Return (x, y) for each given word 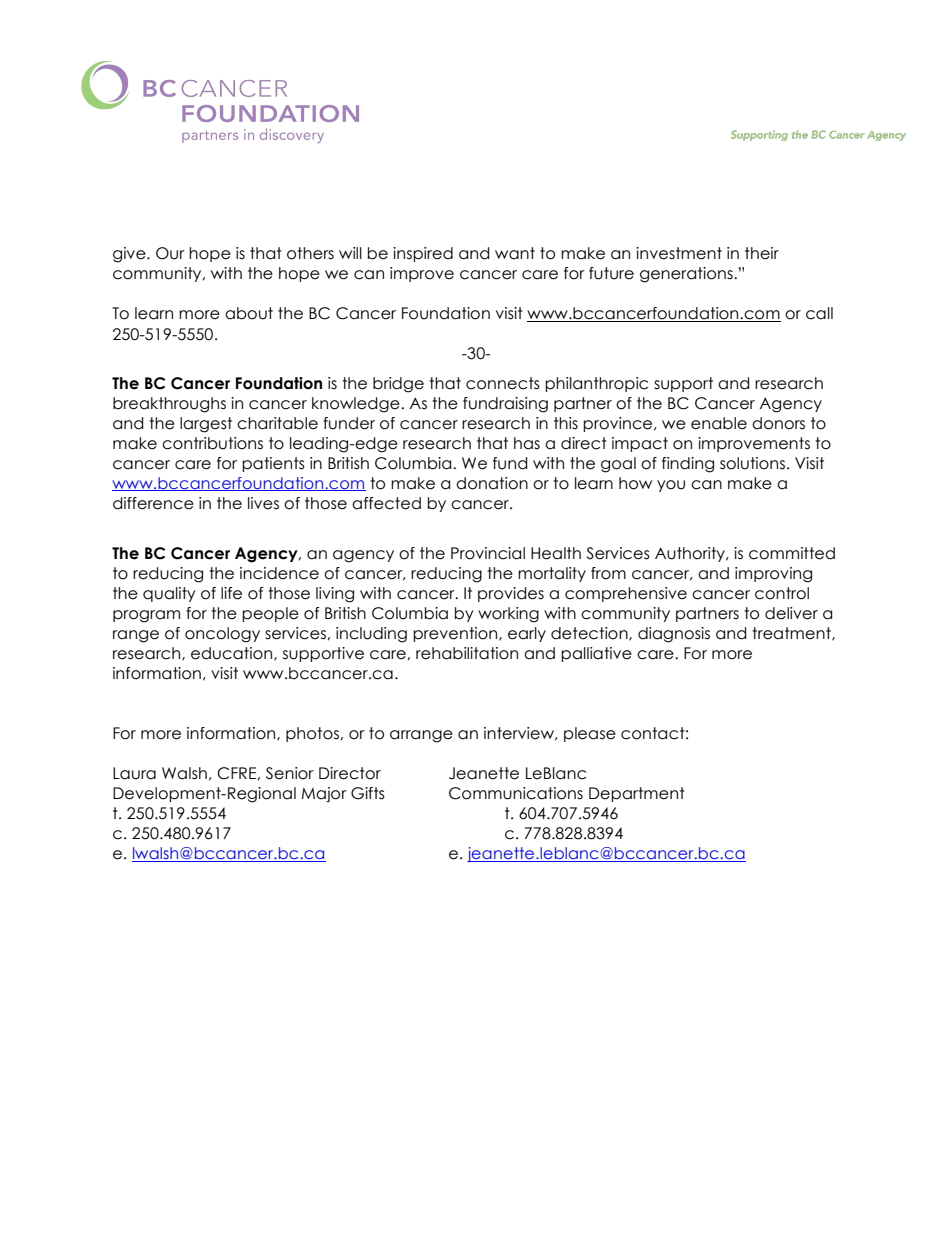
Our (170, 253)
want (515, 253)
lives (263, 503)
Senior (290, 773)
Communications (516, 793)
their (762, 253)
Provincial (488, 553)
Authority (691, 554)
